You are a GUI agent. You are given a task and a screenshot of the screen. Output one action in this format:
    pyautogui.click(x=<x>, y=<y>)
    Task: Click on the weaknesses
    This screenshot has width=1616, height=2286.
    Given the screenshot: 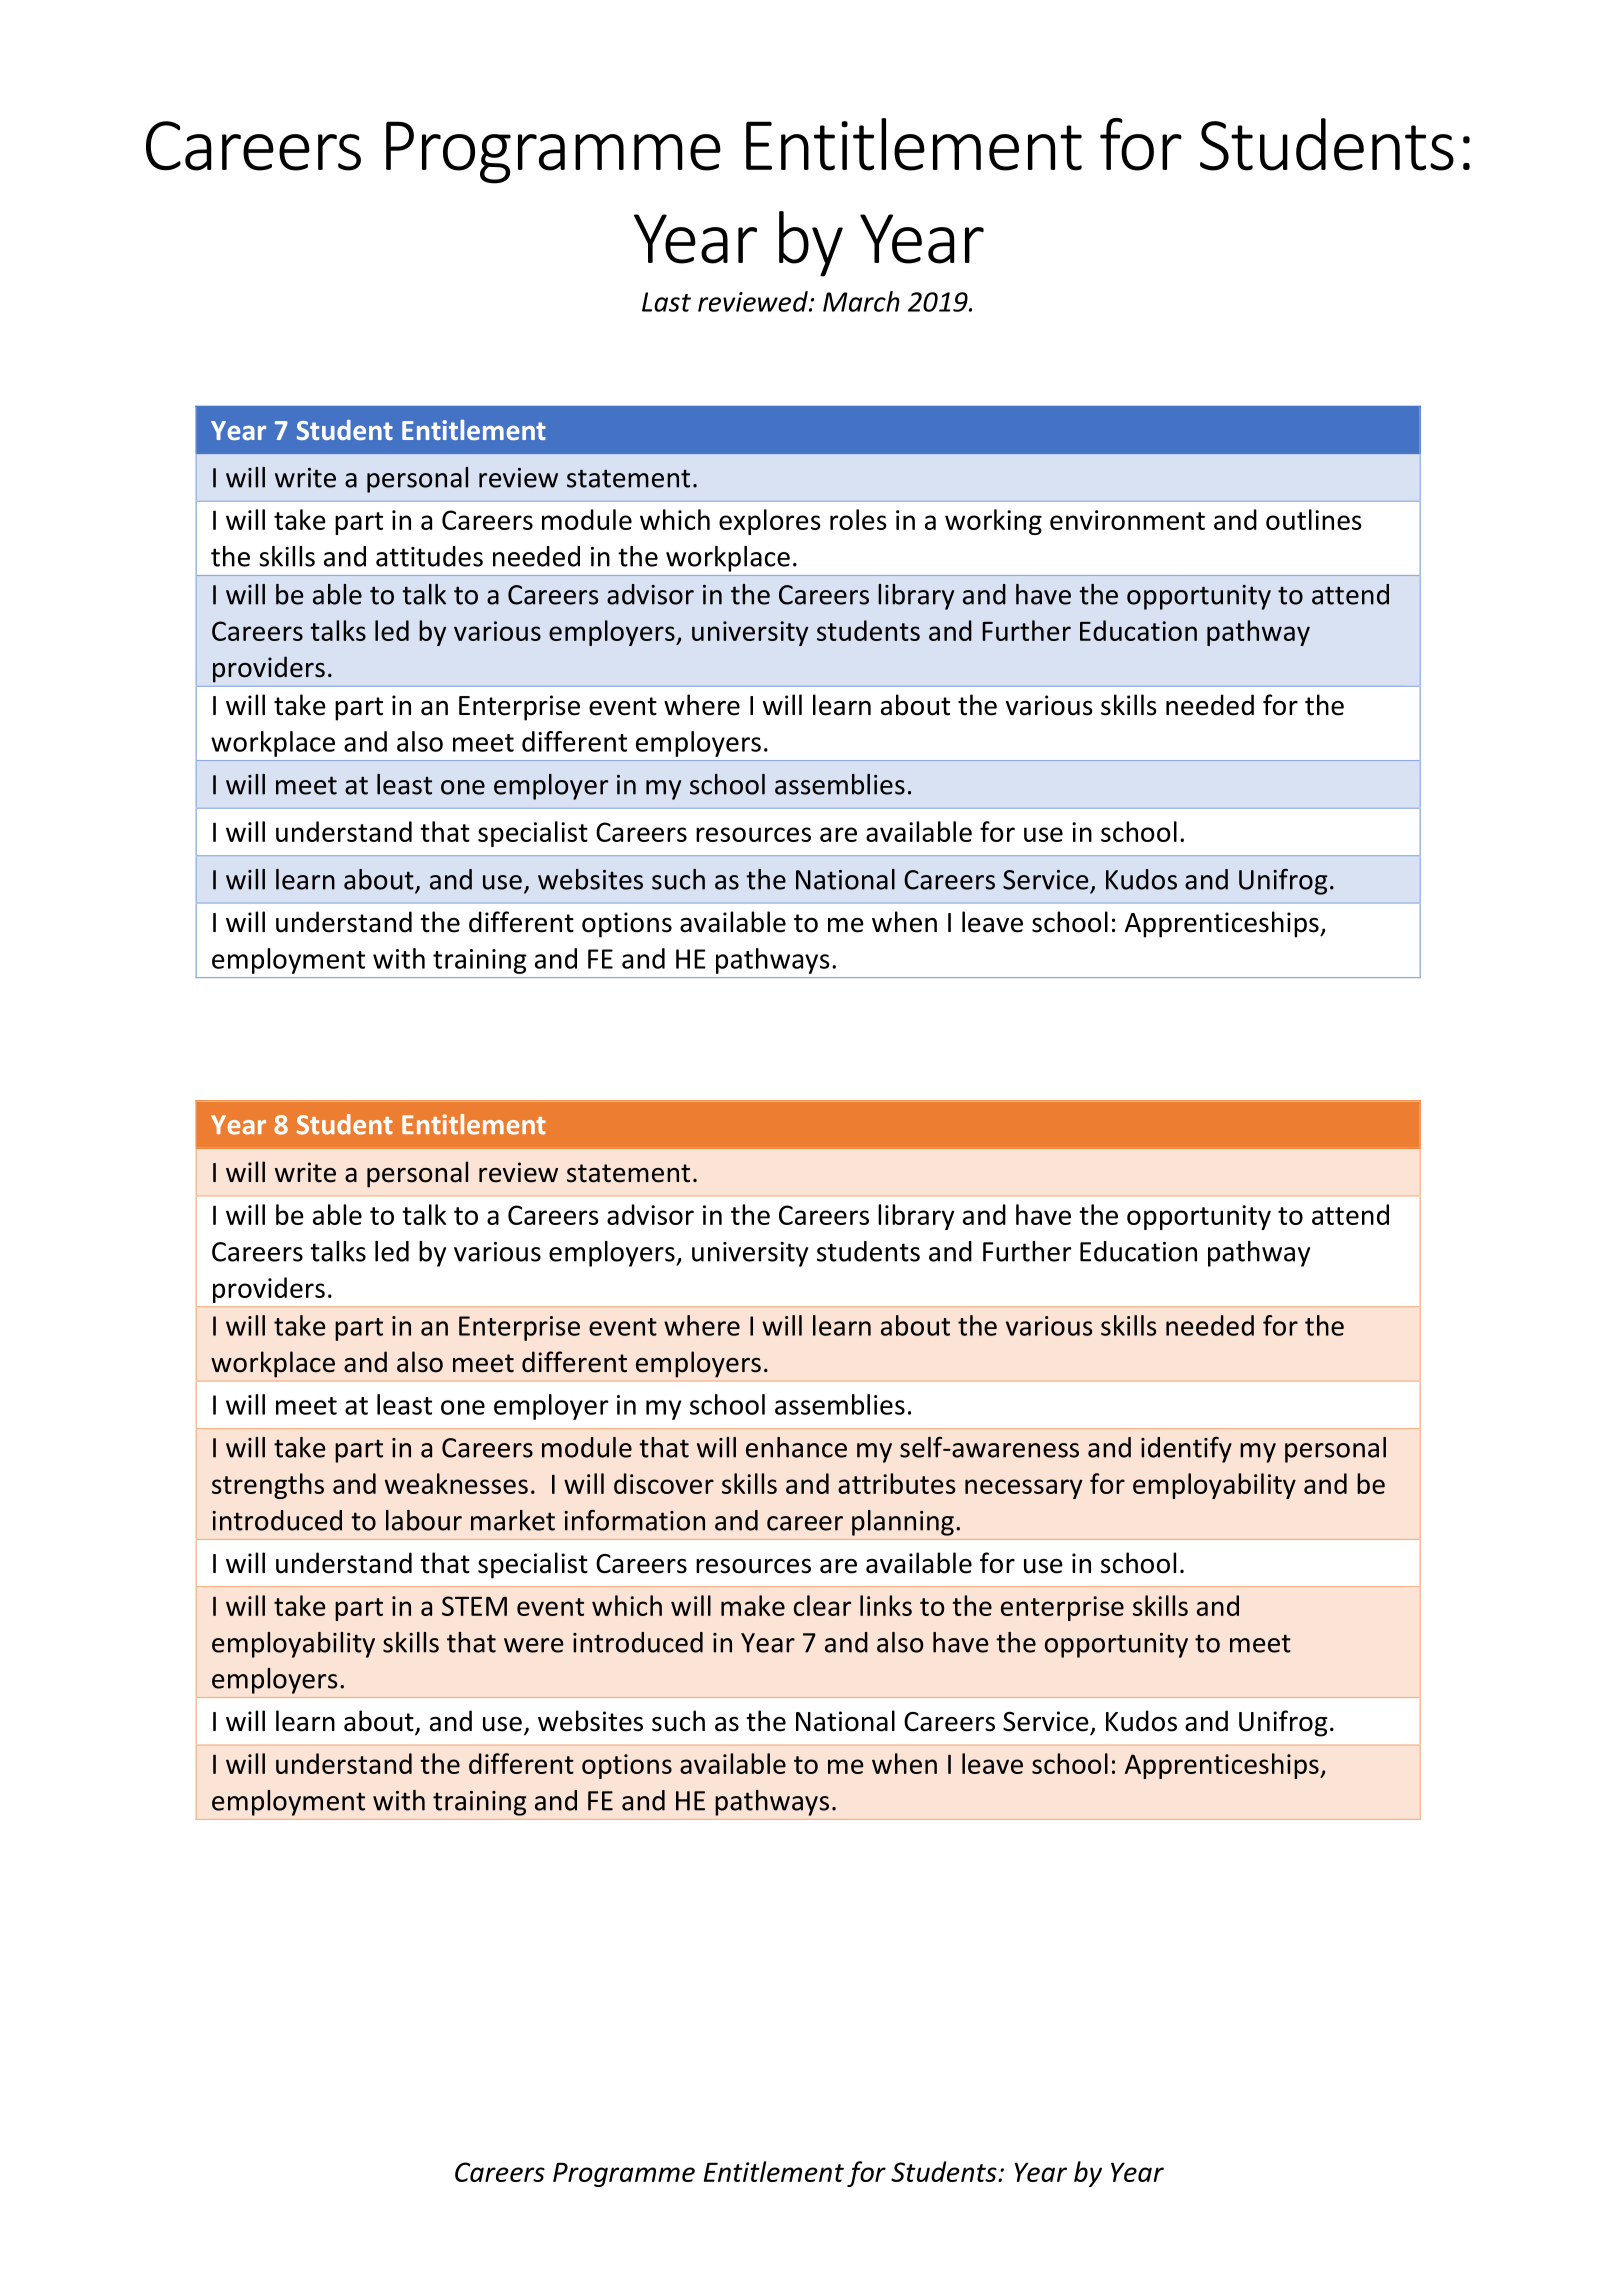 What is the action you would take?
    pyautogui.click(x=456, y=1483)
